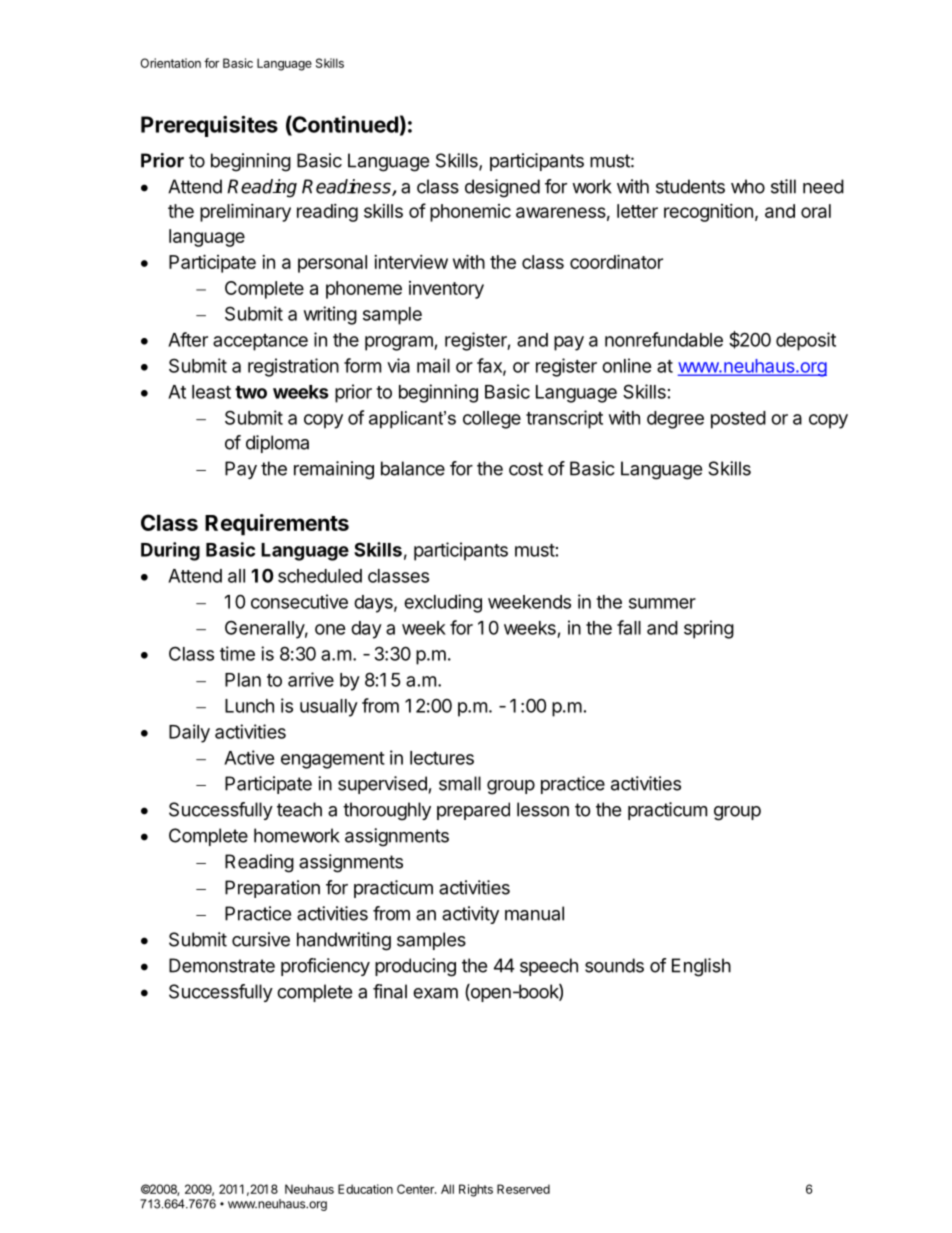 The image size is (952, 1233). What do you see at coordinates (709, 629) in the screenshot?
I see `spring` at bounding box center [709, 629].
